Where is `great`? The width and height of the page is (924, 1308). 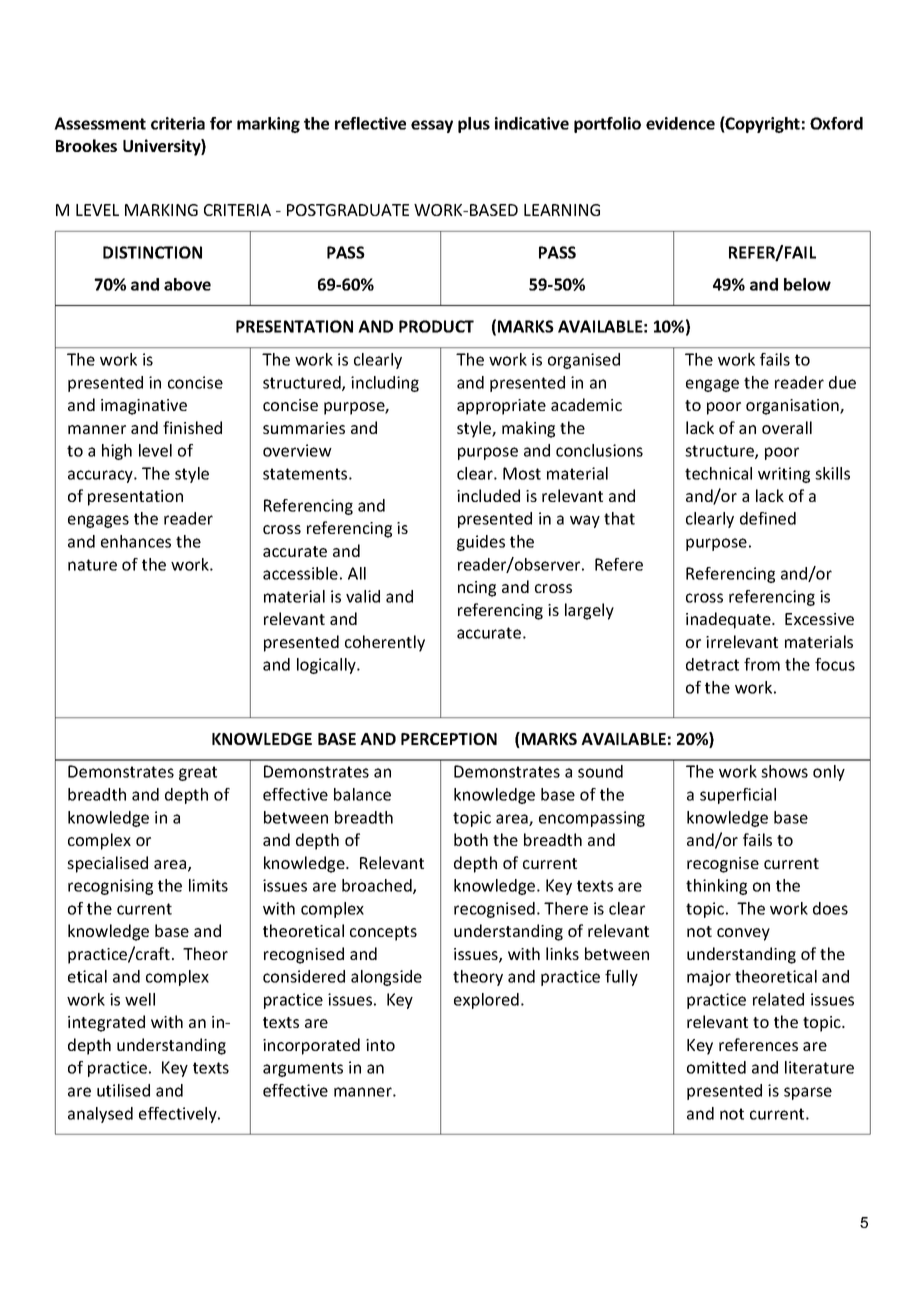 great is located at coordinates (198, 773).
